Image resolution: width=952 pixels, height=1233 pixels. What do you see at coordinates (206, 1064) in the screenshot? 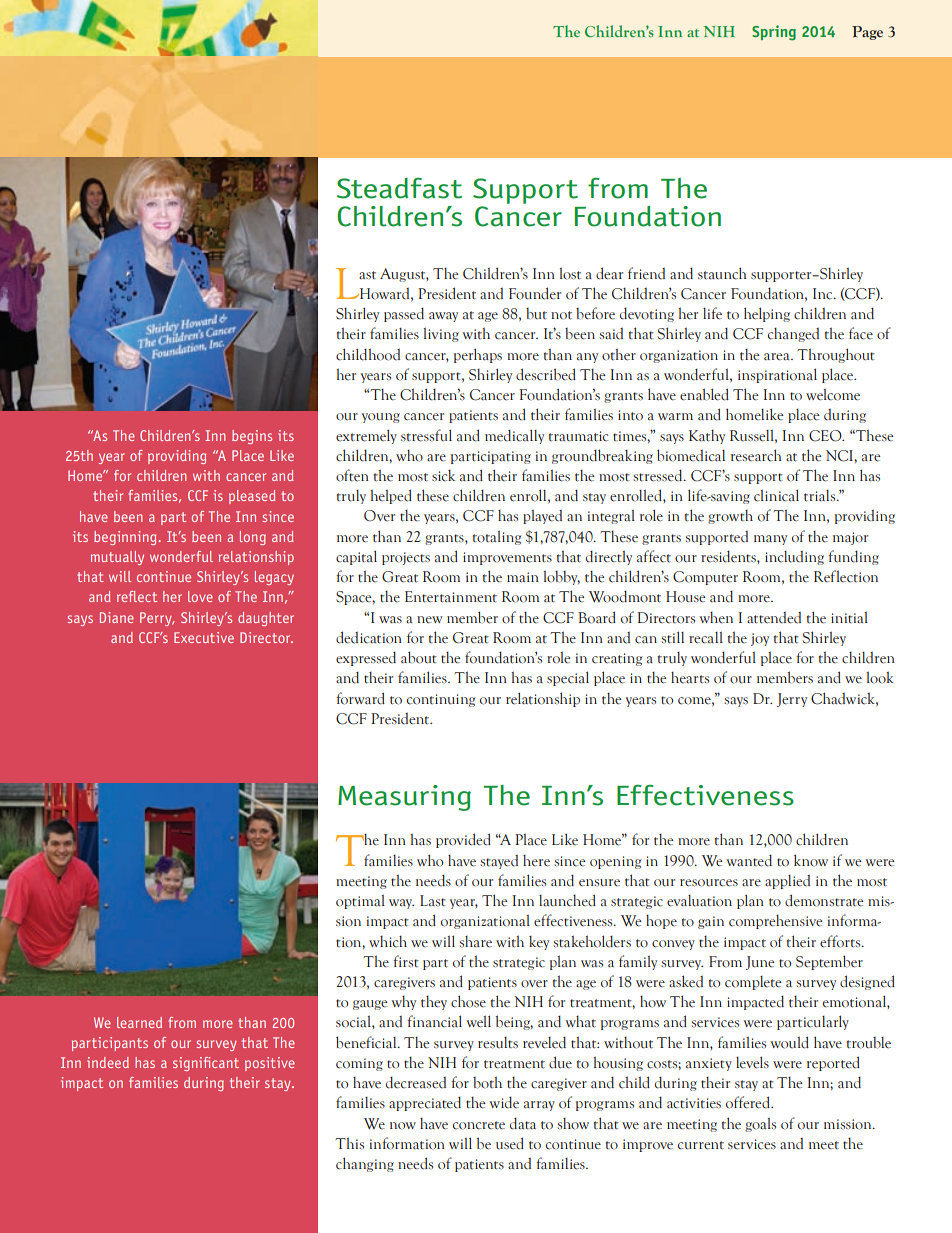
I see `significant` at bounding box center [206, 1064].
